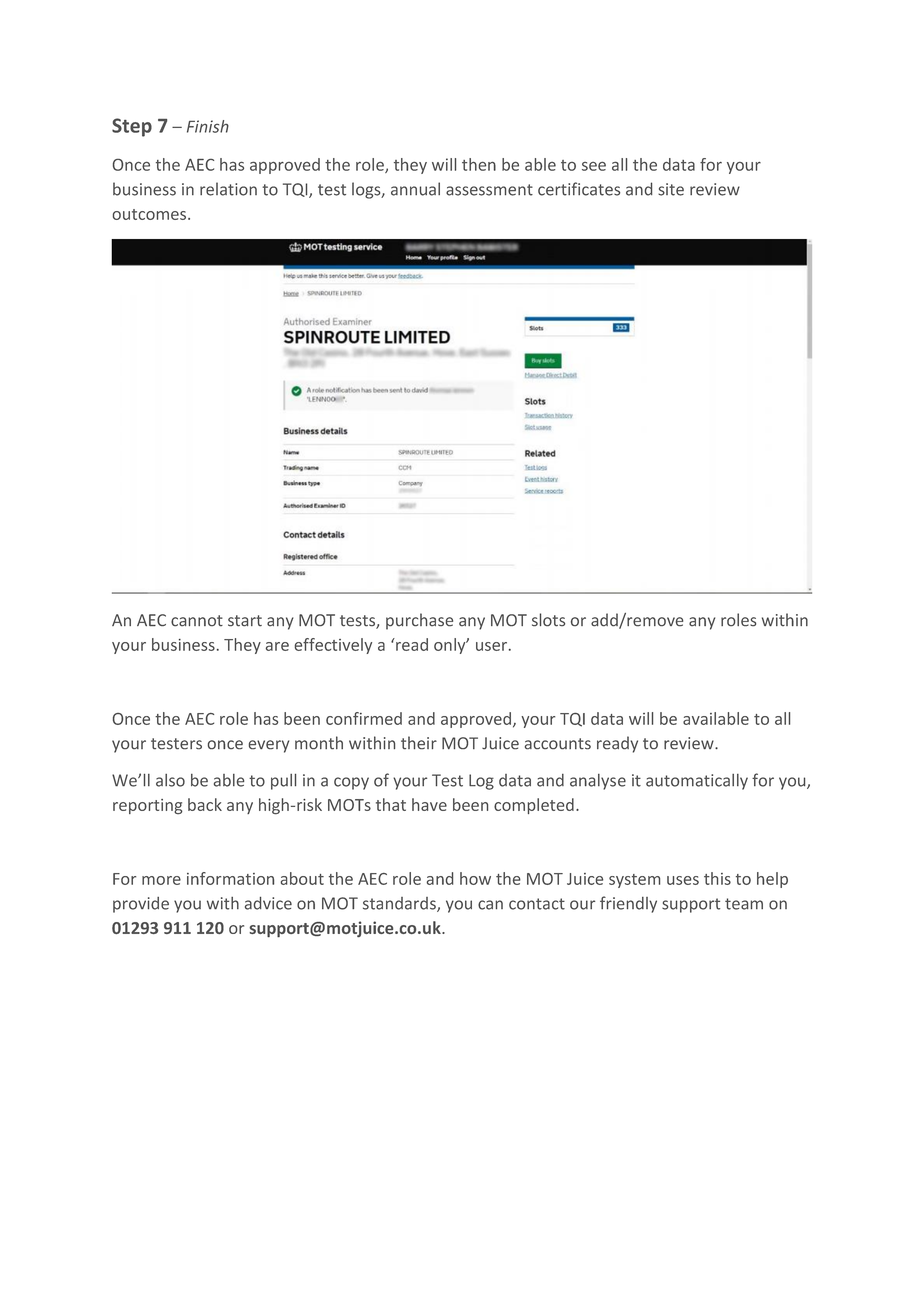 The height and width of the document is (1308, 924). Describe the element at coordinates (419, 621) in the document. I see `purchase` at that location.
